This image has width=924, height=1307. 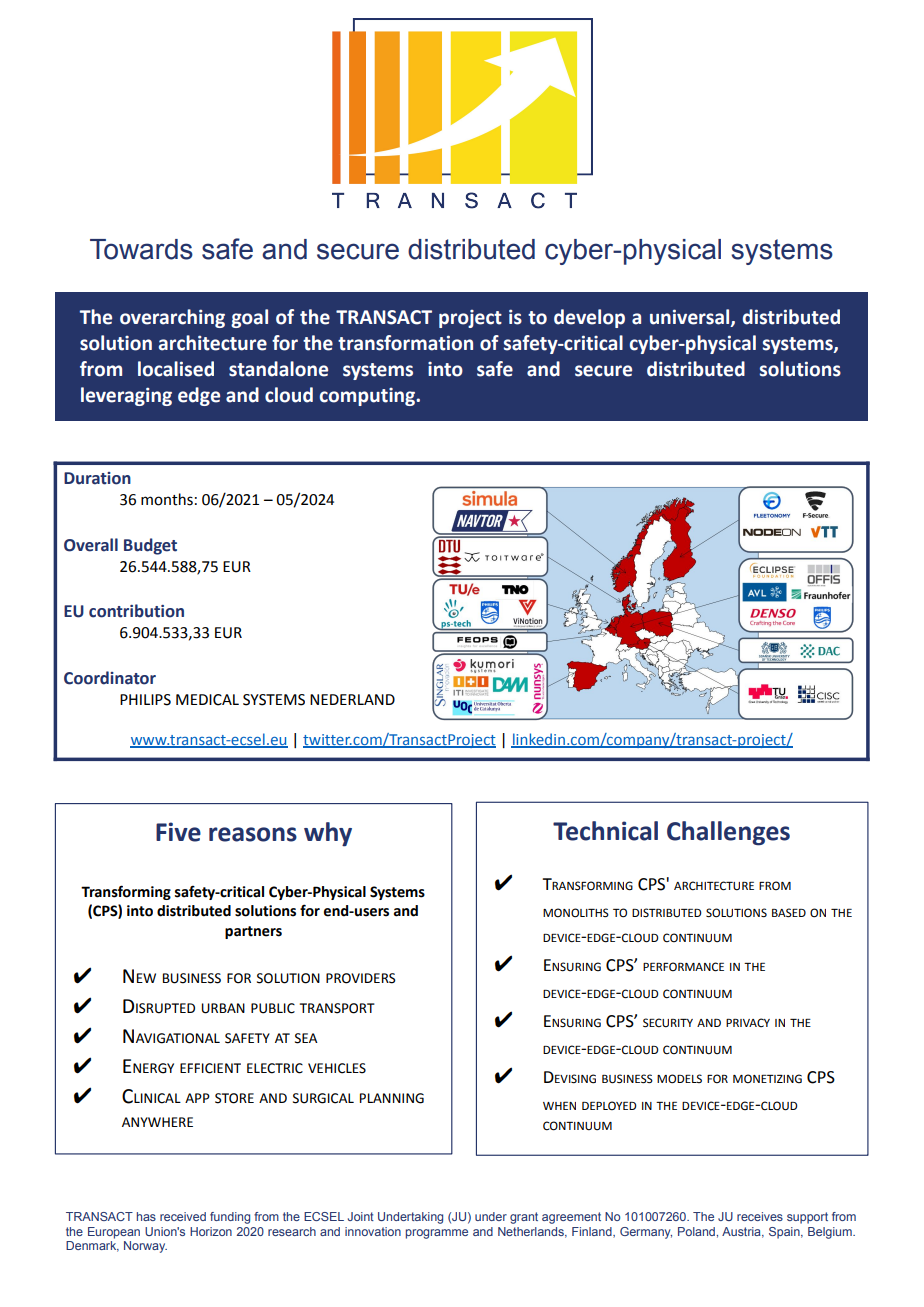 I want to click on MONOLITHS, so click(x=576, y=913).
